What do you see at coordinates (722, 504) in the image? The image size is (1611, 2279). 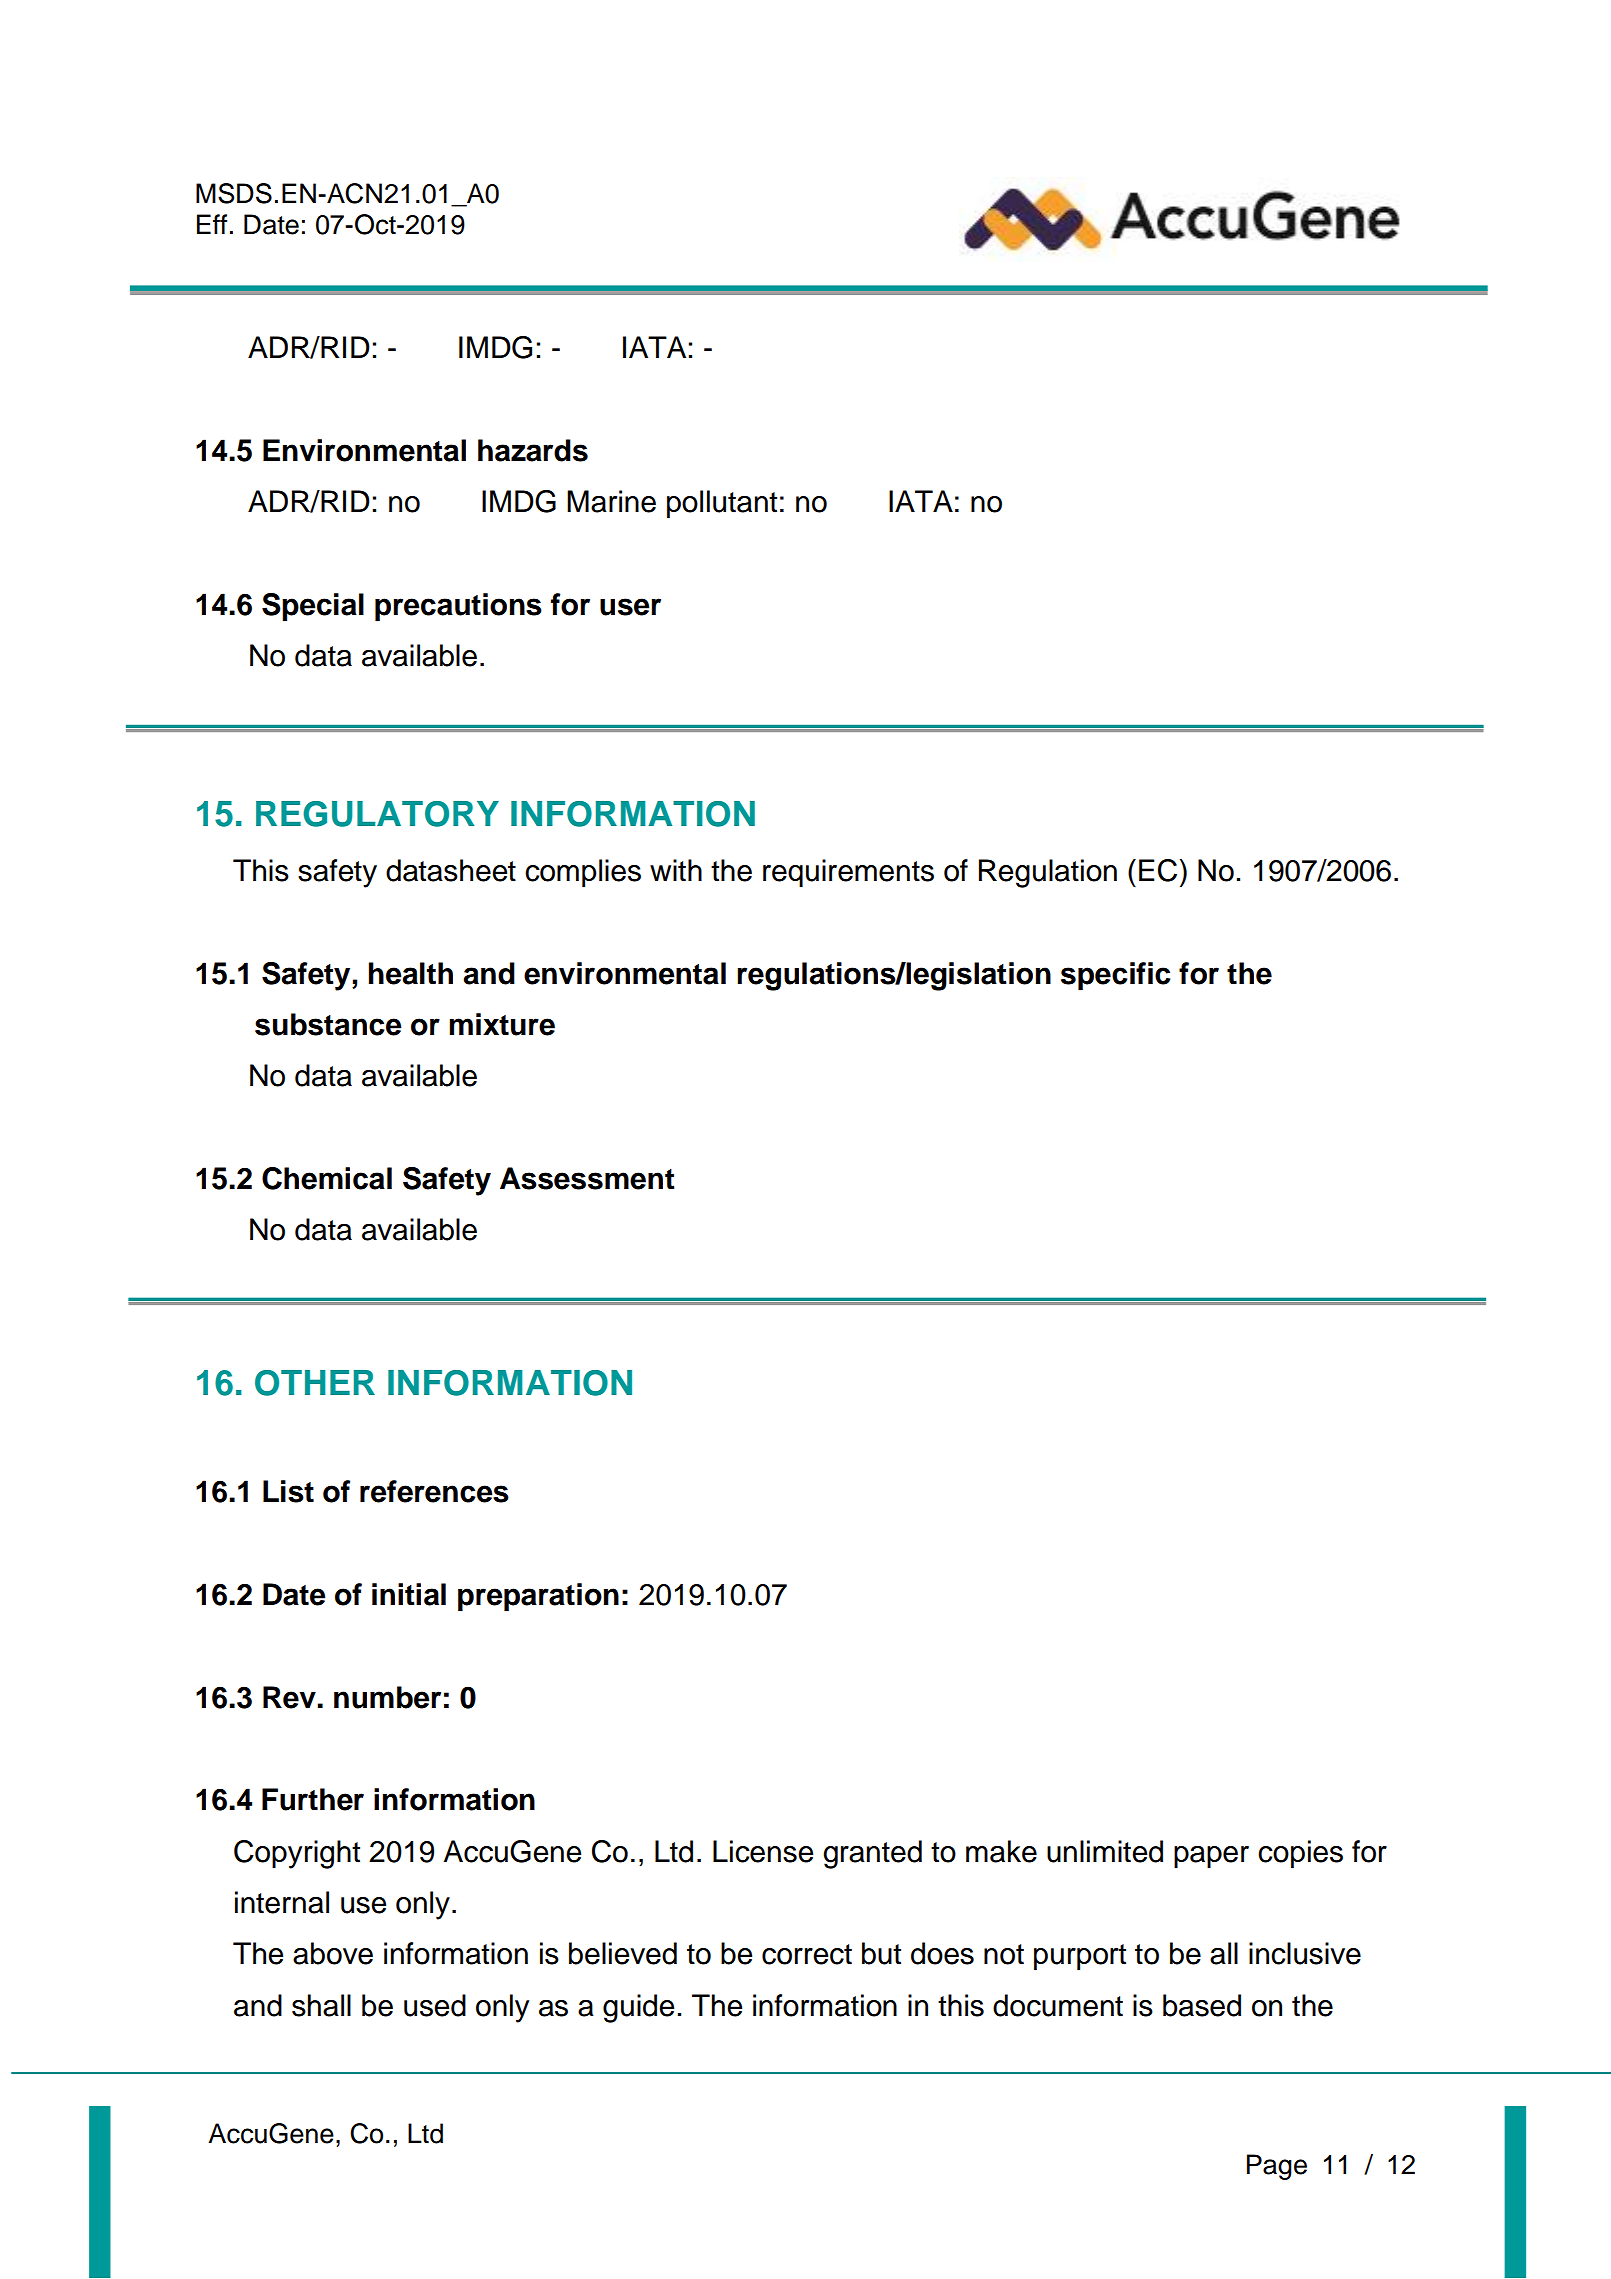 I see `pollutant` at bounding box center [722, 504].
